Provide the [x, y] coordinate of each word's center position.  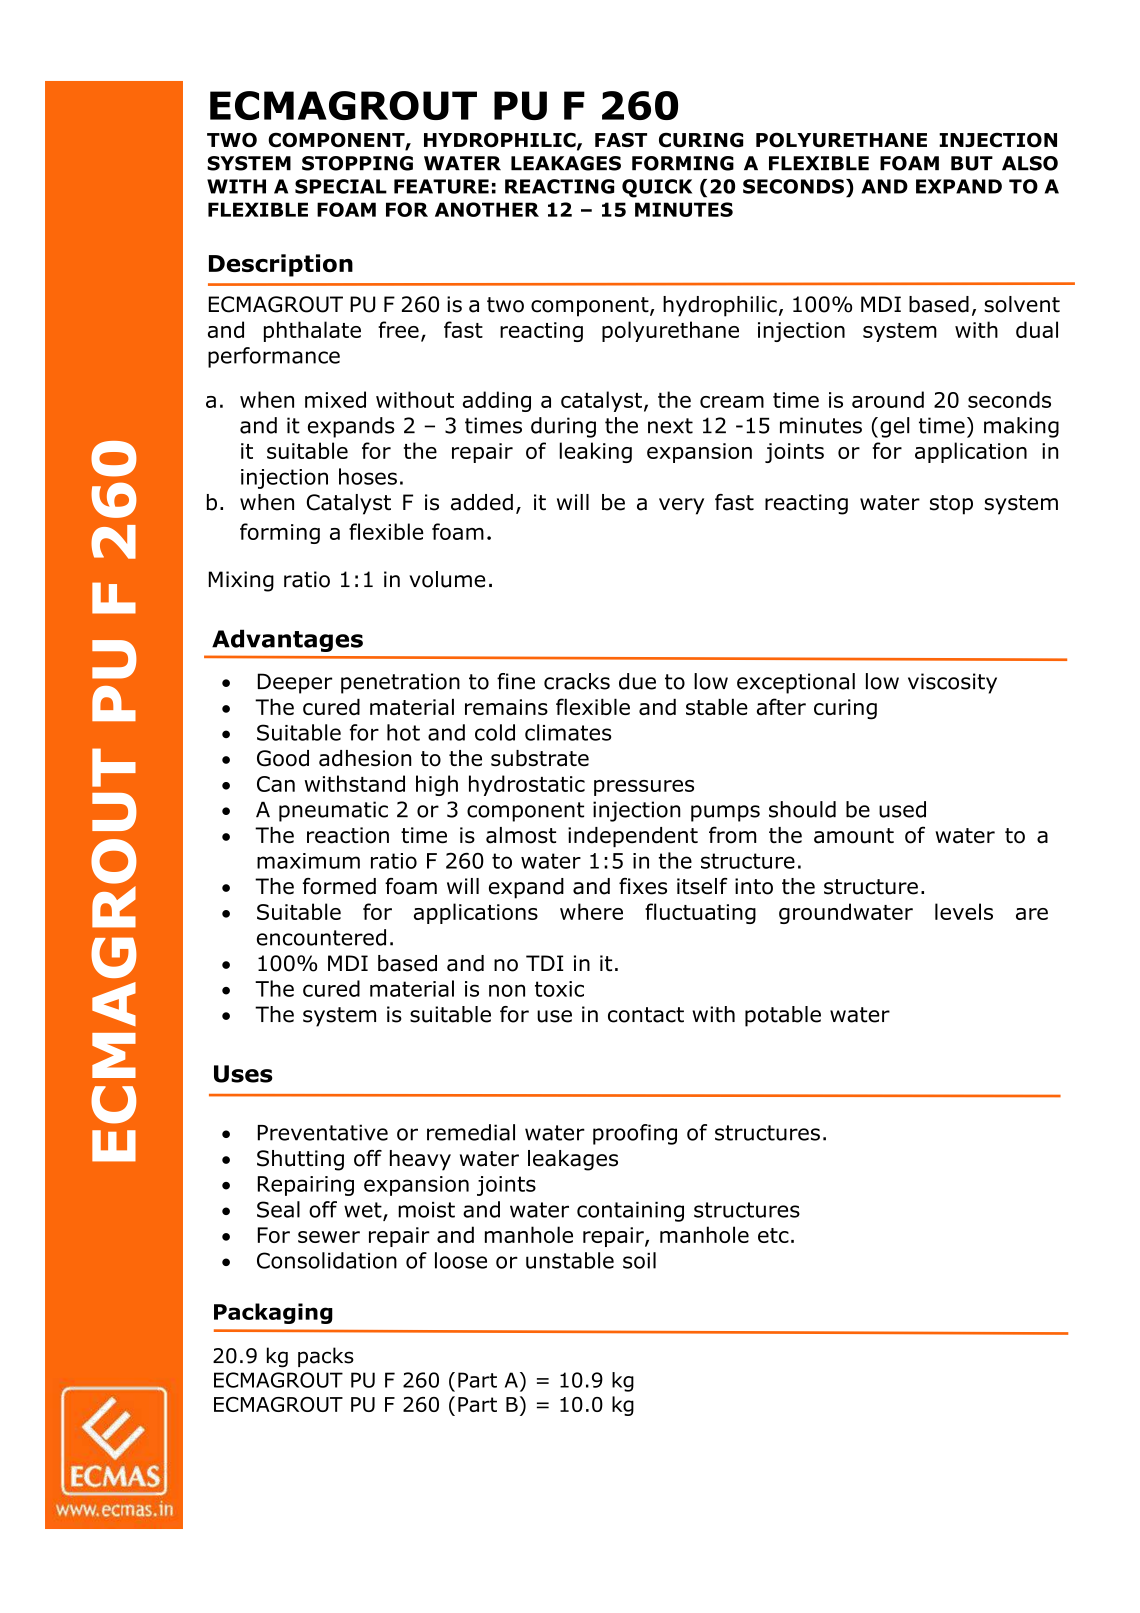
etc [773, 1235]
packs [326, 1357]
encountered [321, 937]
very [681, 506]
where [591, 911]
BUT [972, 163]
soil [639, 1260]
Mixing [241, 581]
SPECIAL [341, 186]
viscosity [952, 683]
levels [964, 911]
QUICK [657, 188]
